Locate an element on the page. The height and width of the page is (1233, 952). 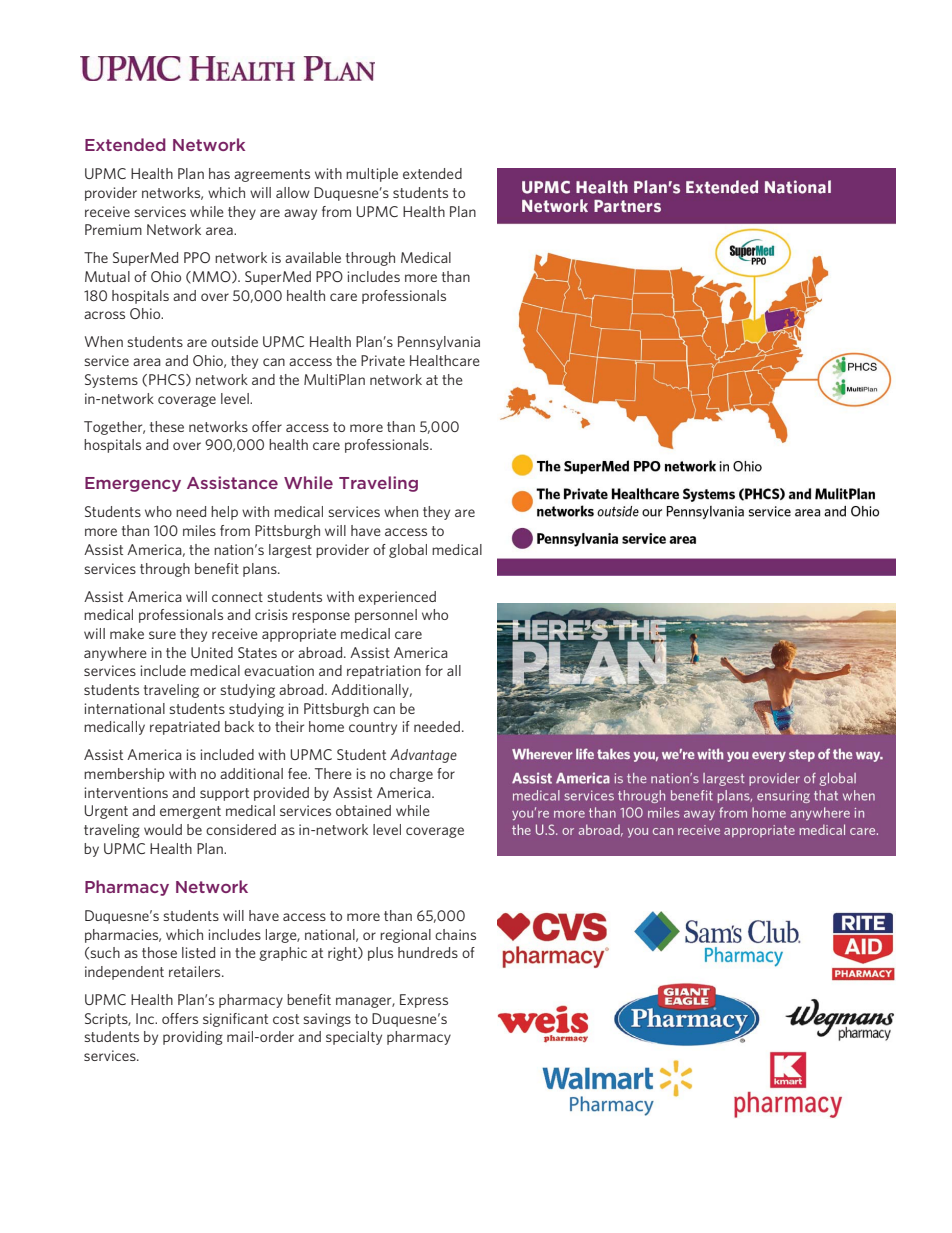
allow is located at coordinates (293, 192).
